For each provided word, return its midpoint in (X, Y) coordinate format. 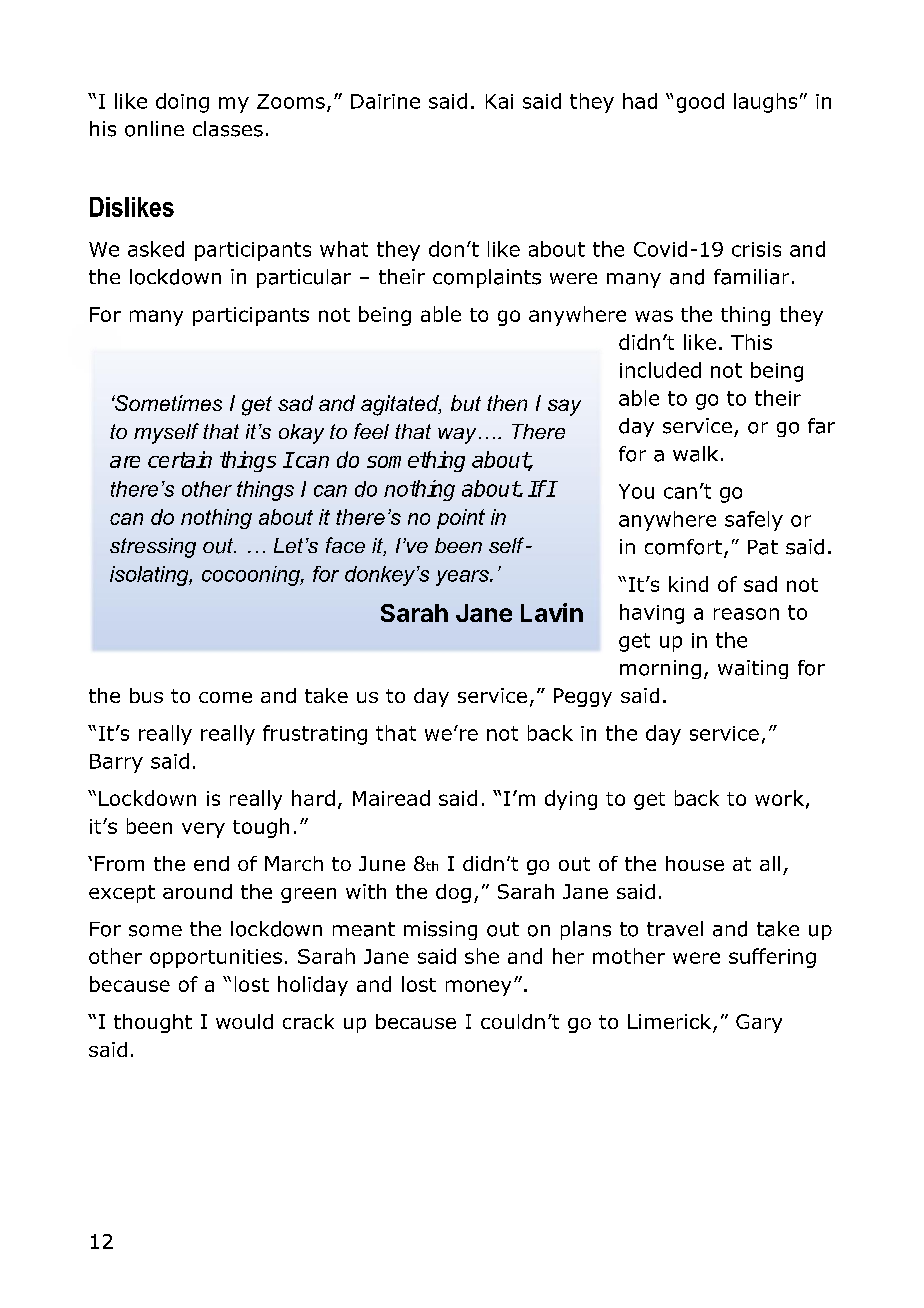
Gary (759, 1023)
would (244, 1021)
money (478, 988)
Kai (499, 101)
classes (228, 129)
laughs (765, 103)
